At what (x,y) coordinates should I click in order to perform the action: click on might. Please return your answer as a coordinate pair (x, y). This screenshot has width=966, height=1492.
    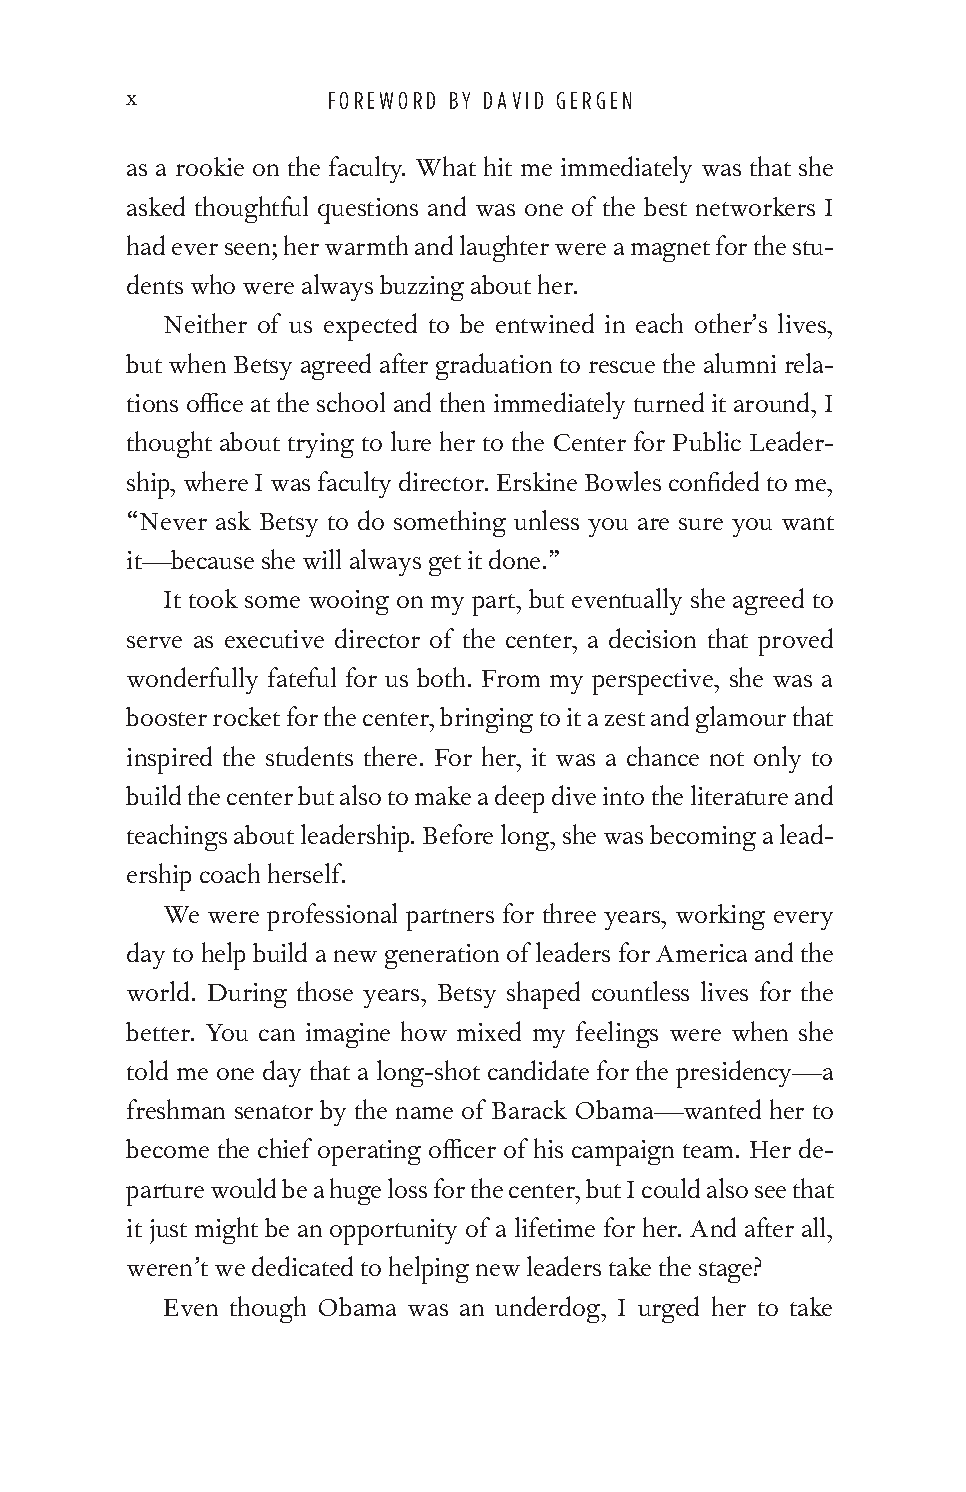
    Looking at the image, I should click on (226, 1230).
